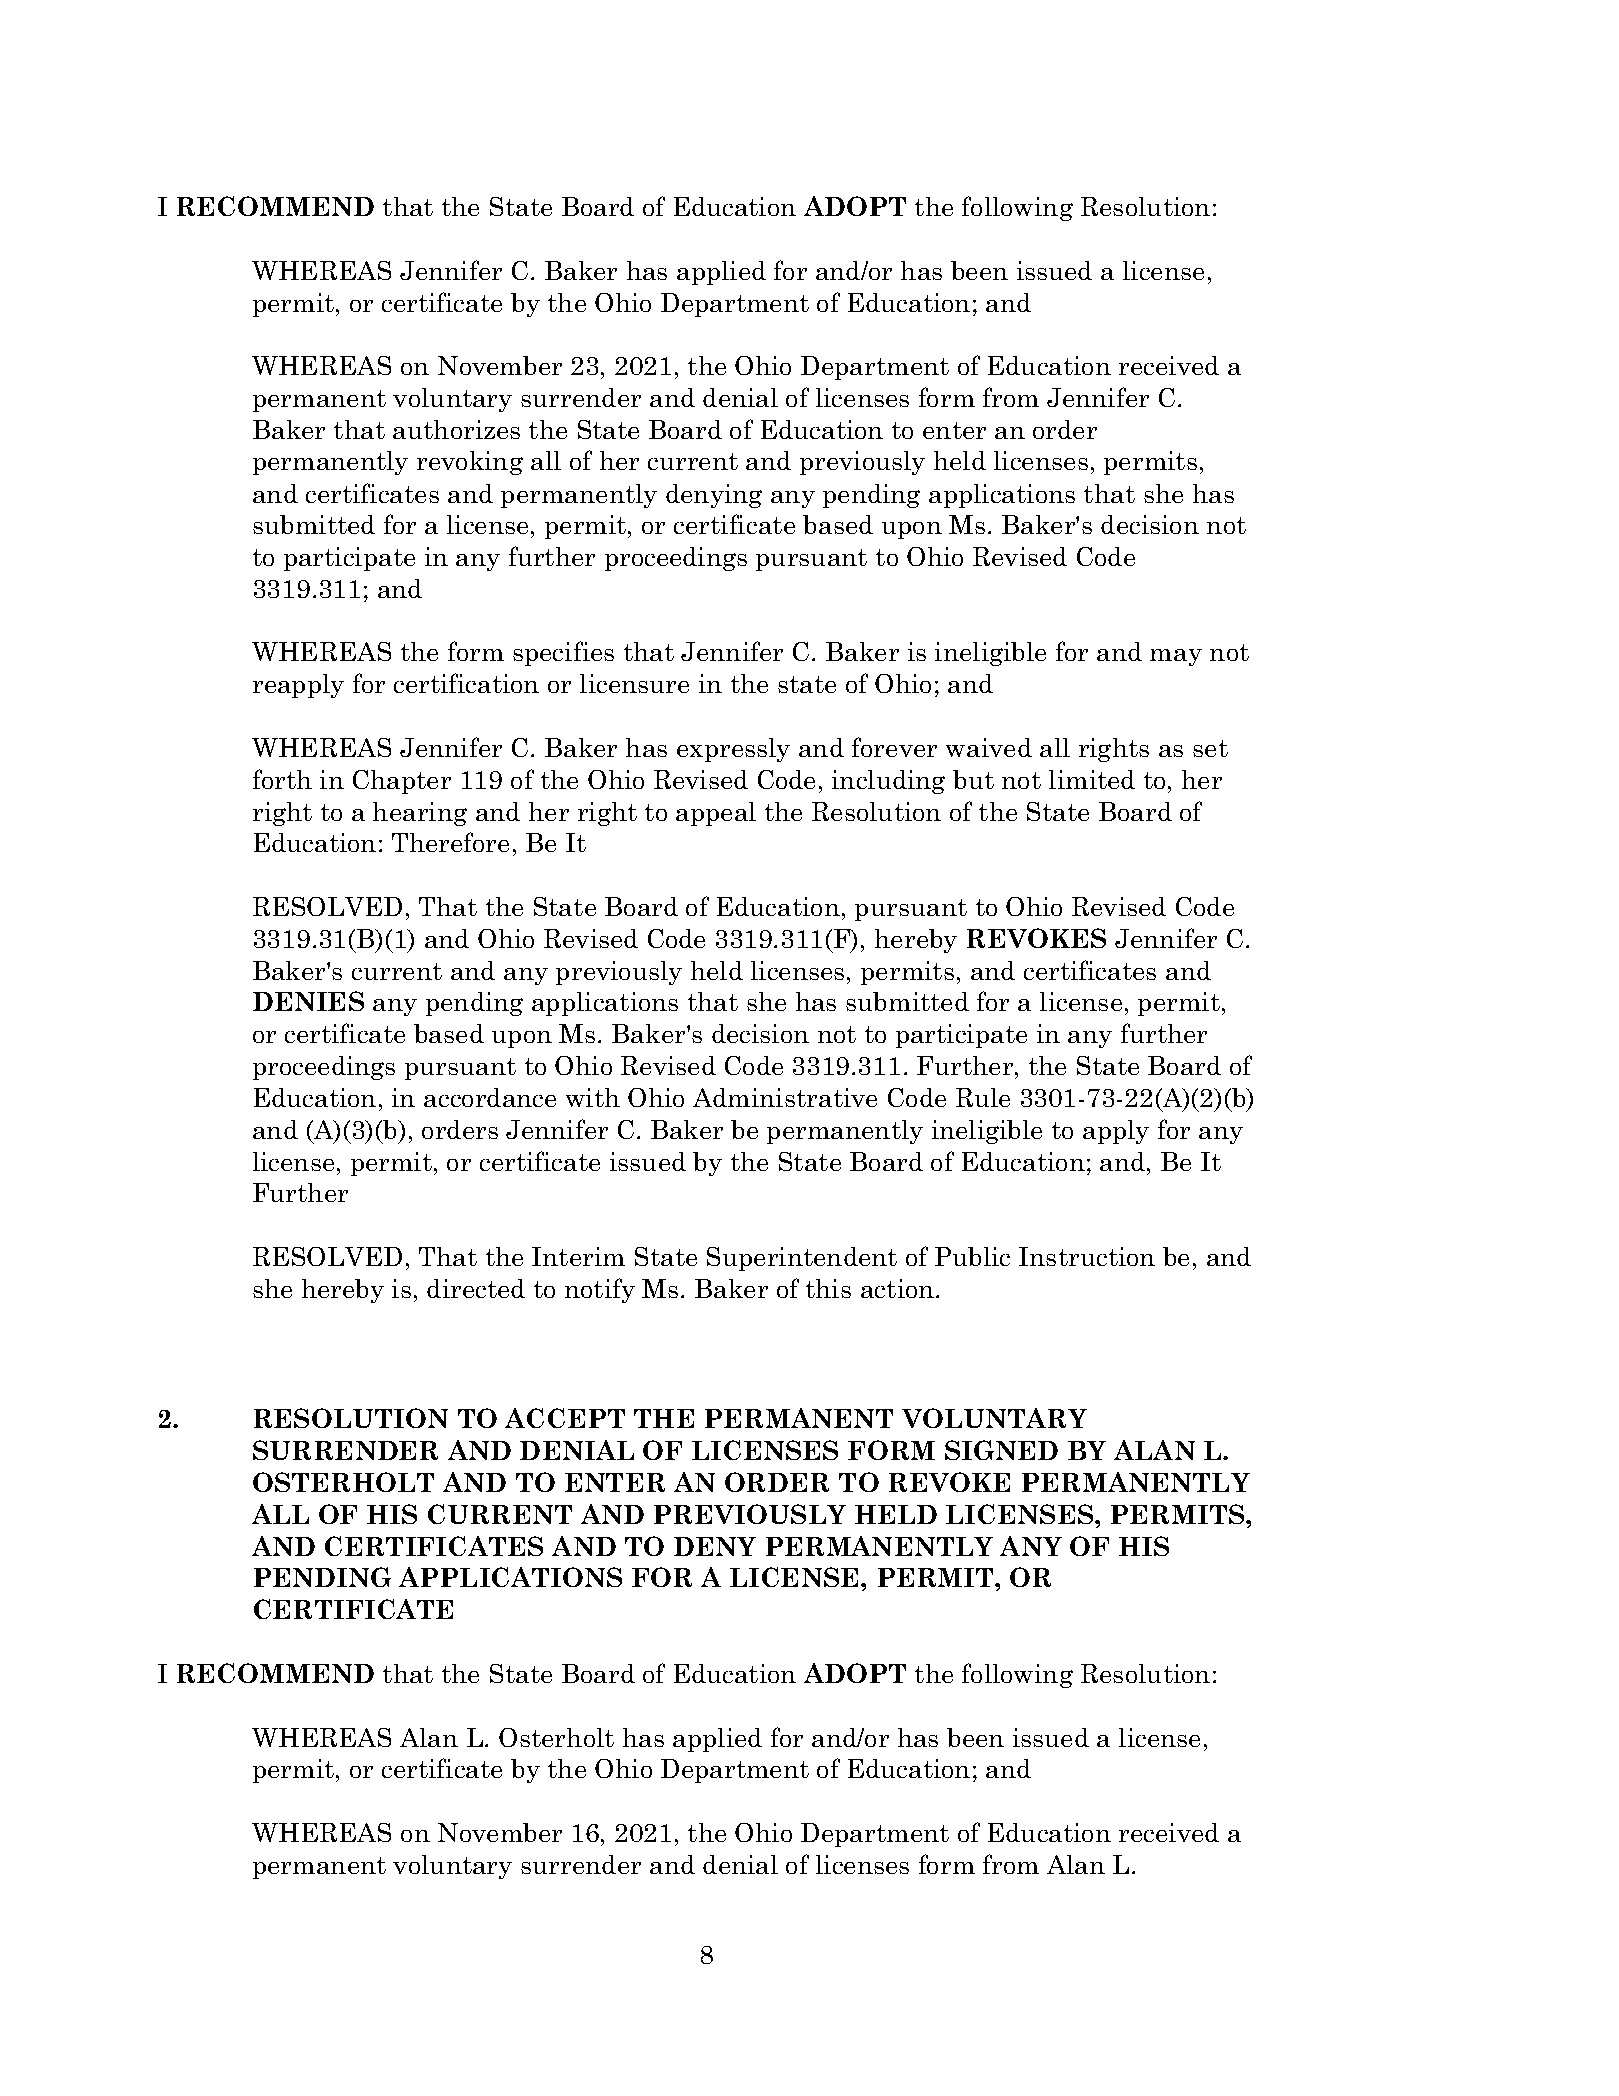  Describe the element at coordinates (1092, 779) in the screenshot. I see `limited` at that location.
